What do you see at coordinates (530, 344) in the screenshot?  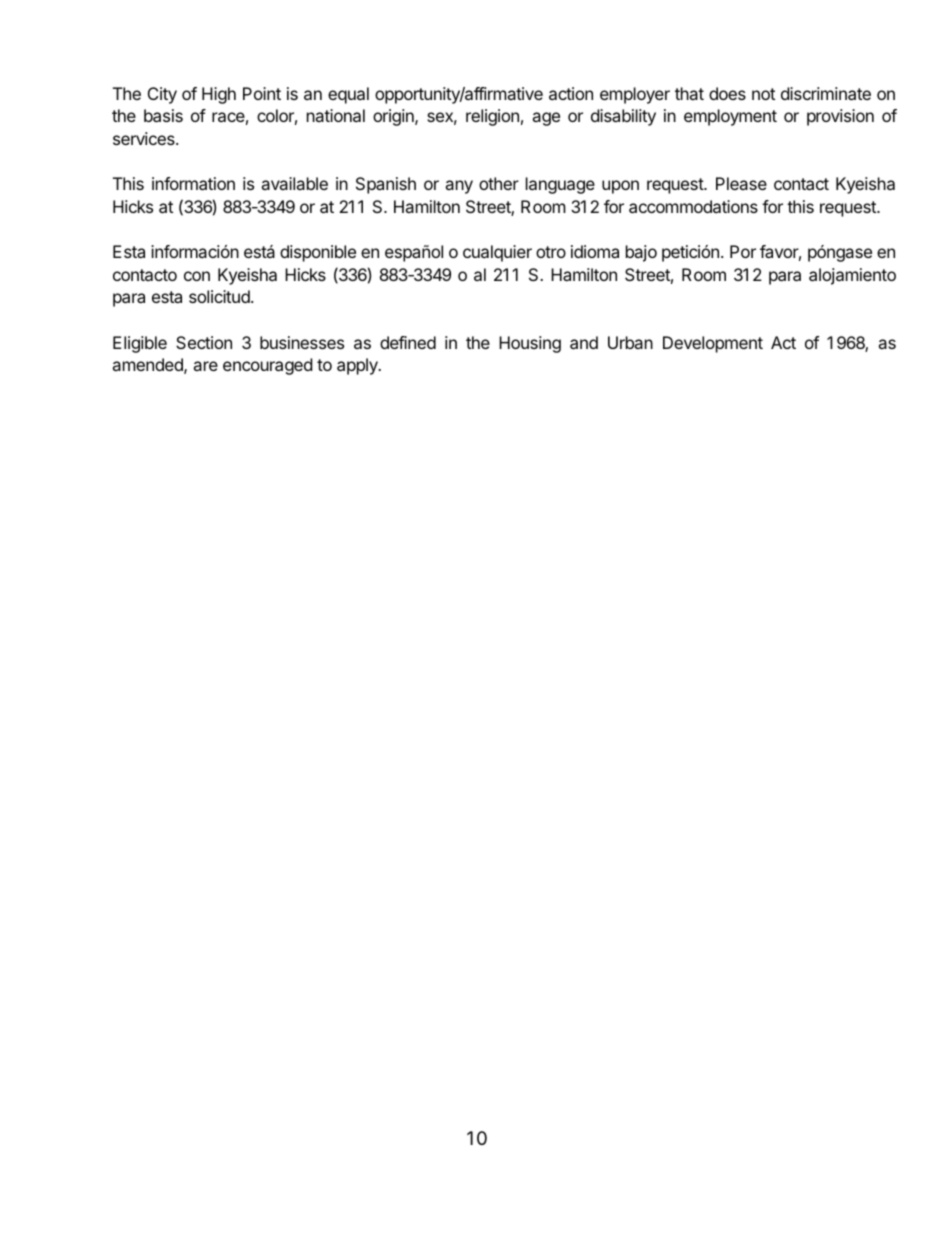 I see `Housing` at bounding box center [530, 344].
